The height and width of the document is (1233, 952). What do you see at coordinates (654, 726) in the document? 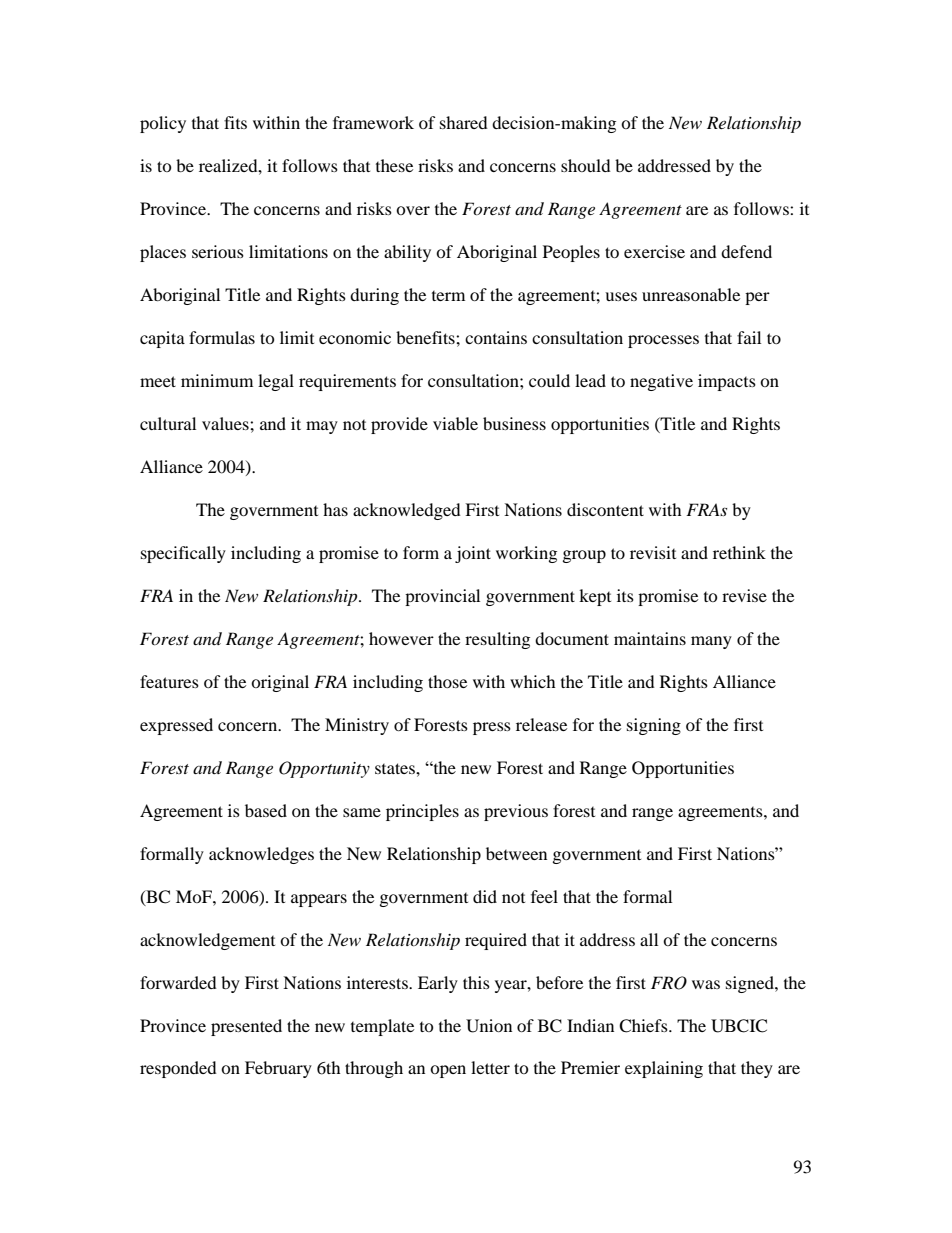
I see `signing` at bounding box center [654, 726].
